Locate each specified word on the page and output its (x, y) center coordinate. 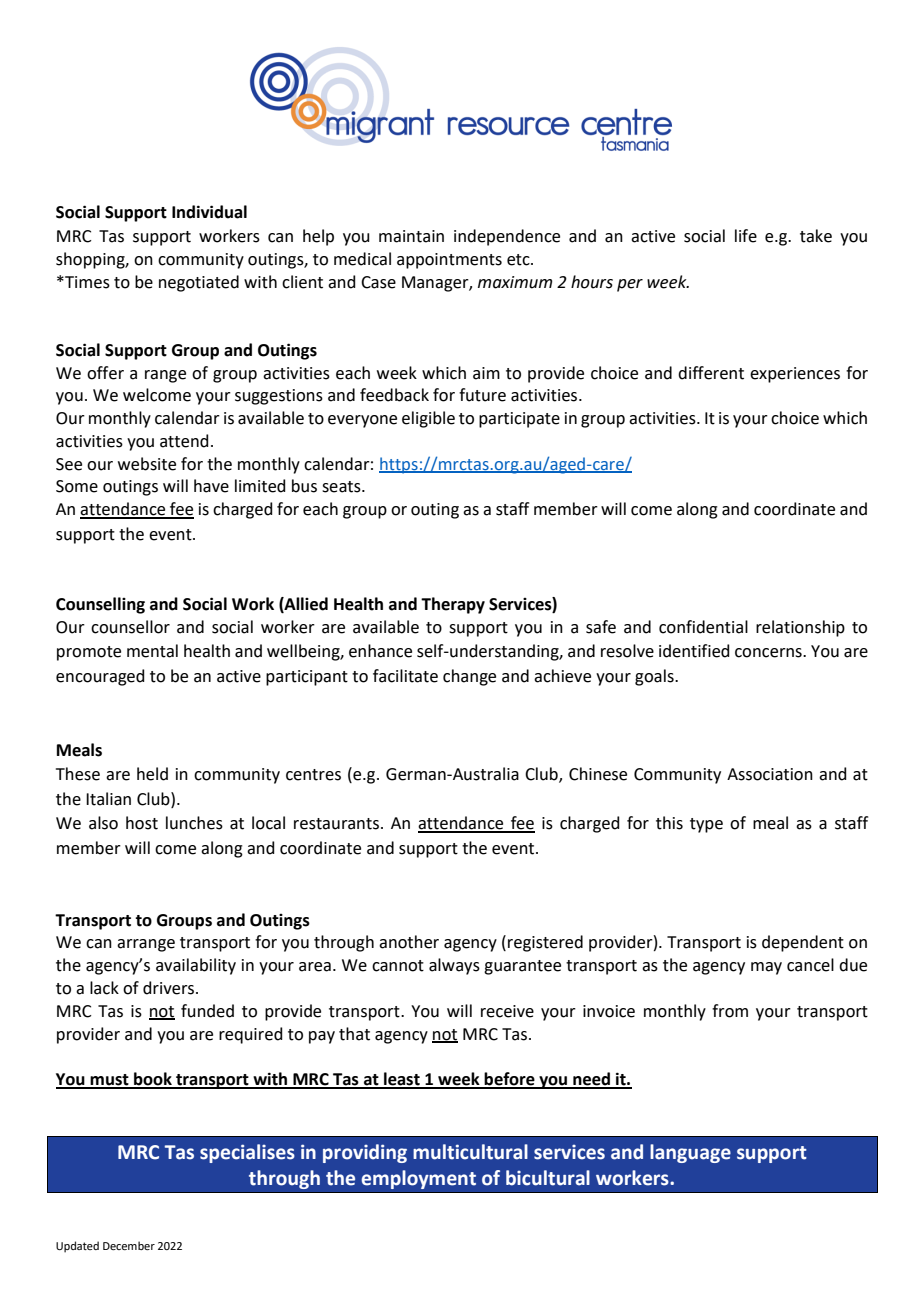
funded (207, 1011)
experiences (795, 375)
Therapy (453, 605)
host (142, 823)
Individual (209, 212)
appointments (449, 261)
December (129, 1245)
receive (507, 1011)
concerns (769, 653)
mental (152, 651)
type (706, 825)
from (730, 1011)
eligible (428, 419)
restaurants (336, 824)
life (746, 236)
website (147, 464)
